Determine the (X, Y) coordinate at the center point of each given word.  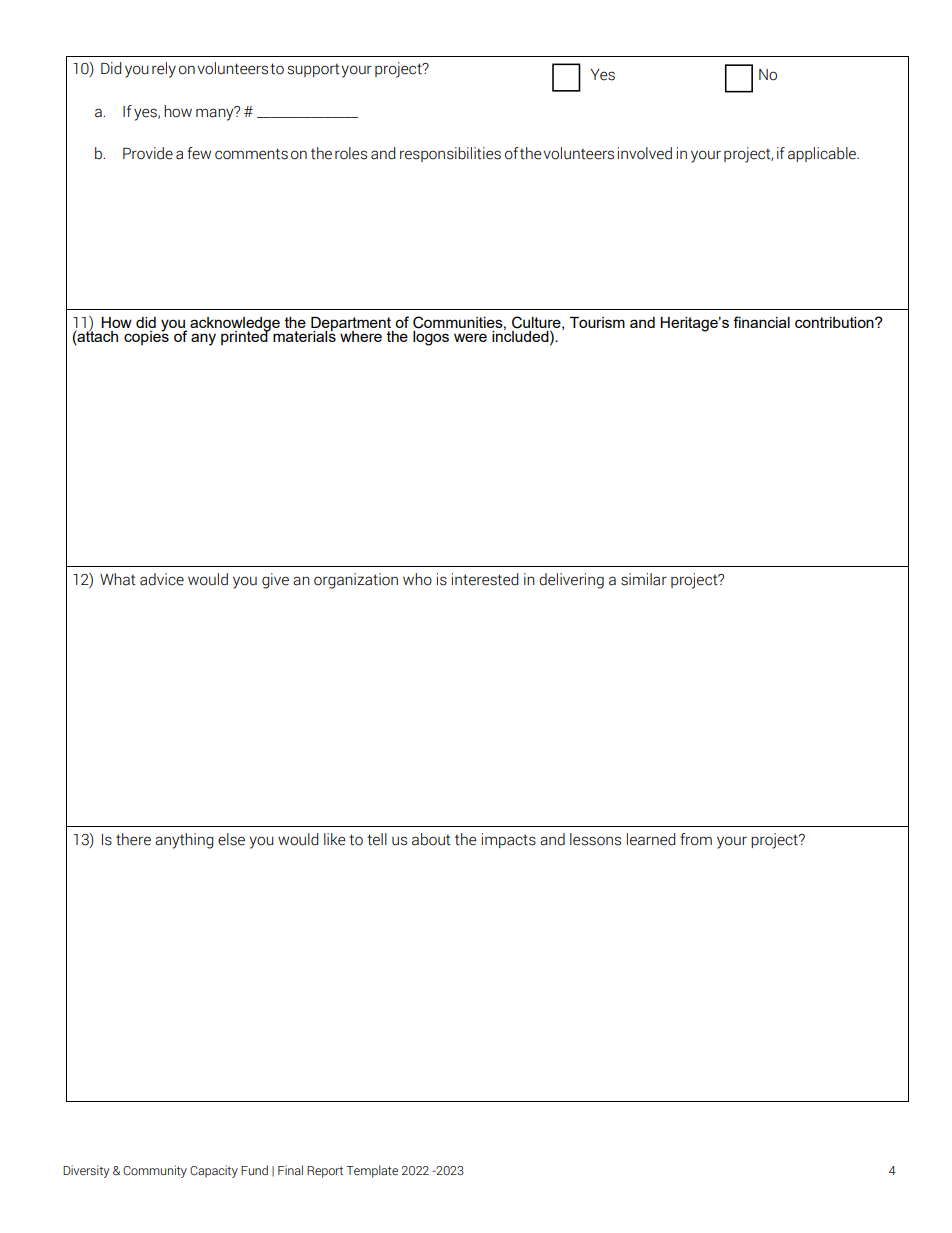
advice (162, 579)
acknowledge (235, 325)
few (199, 153)
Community (155, 1171)
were (470, 337)
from (696, 839)
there (133, 839)
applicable (823, 154)
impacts (509, 840)
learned (651, 839)
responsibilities (450, 154)
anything (184, 841)
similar (644, 579)
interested (485, 579)
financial (761, 322)
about (431, 839)
